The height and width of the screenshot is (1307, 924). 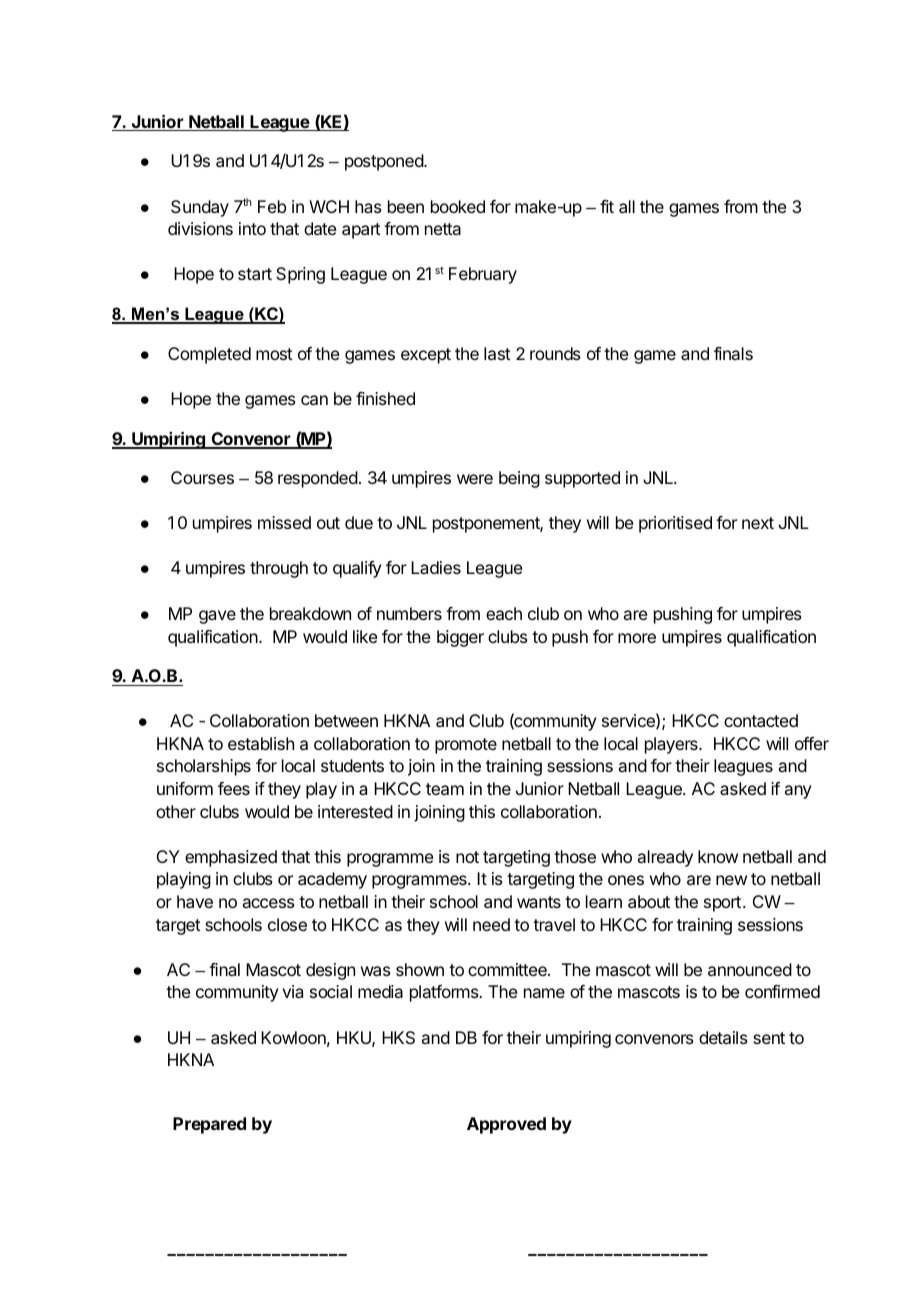 What do you see at coordinates (798, 792) in the screenshot?
I see `any` at bounding box center [798, 792].
